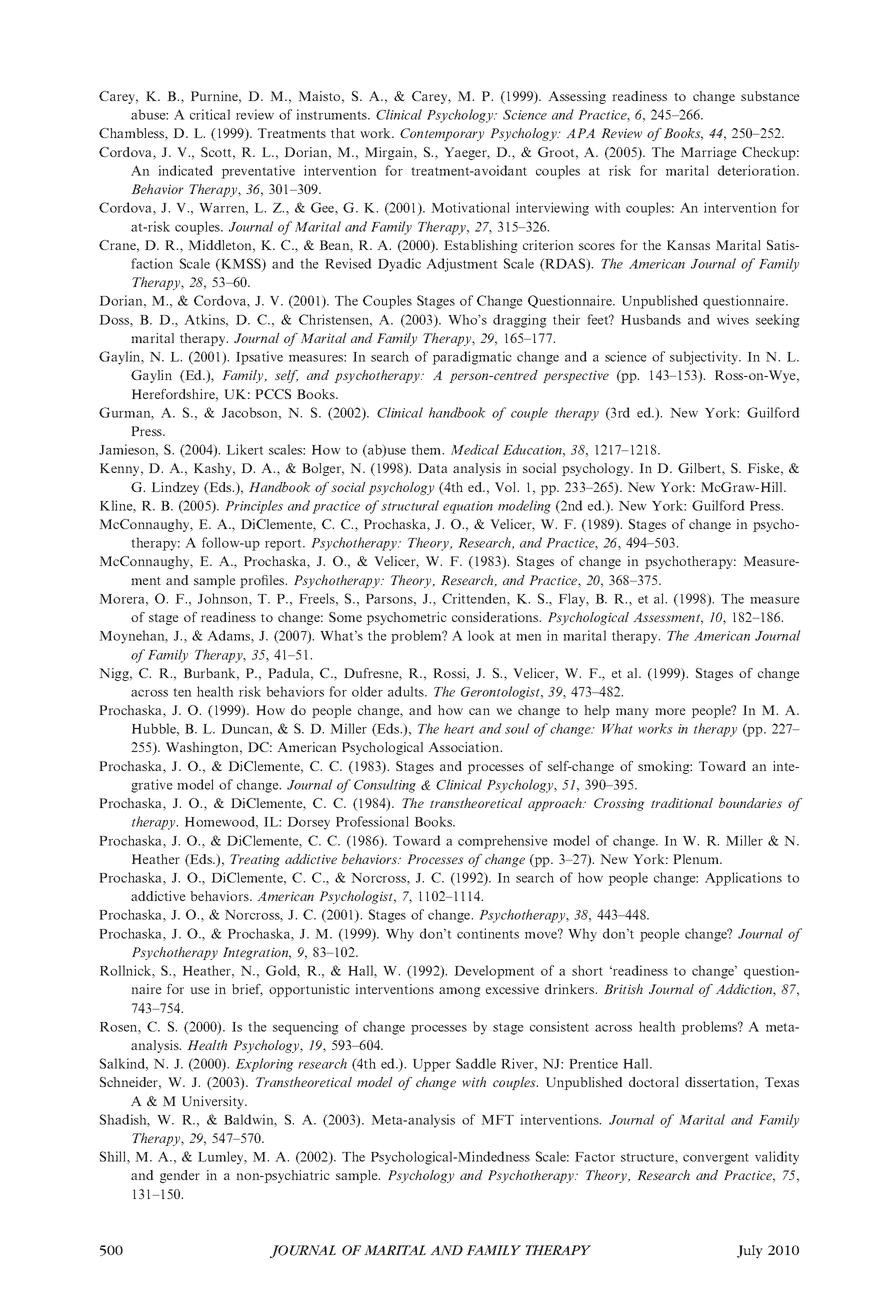 This screenshot has width=896, height=1316. Describe the element at coordinates (709, 153) in the screenshot. I see `Marriage` at that location.
